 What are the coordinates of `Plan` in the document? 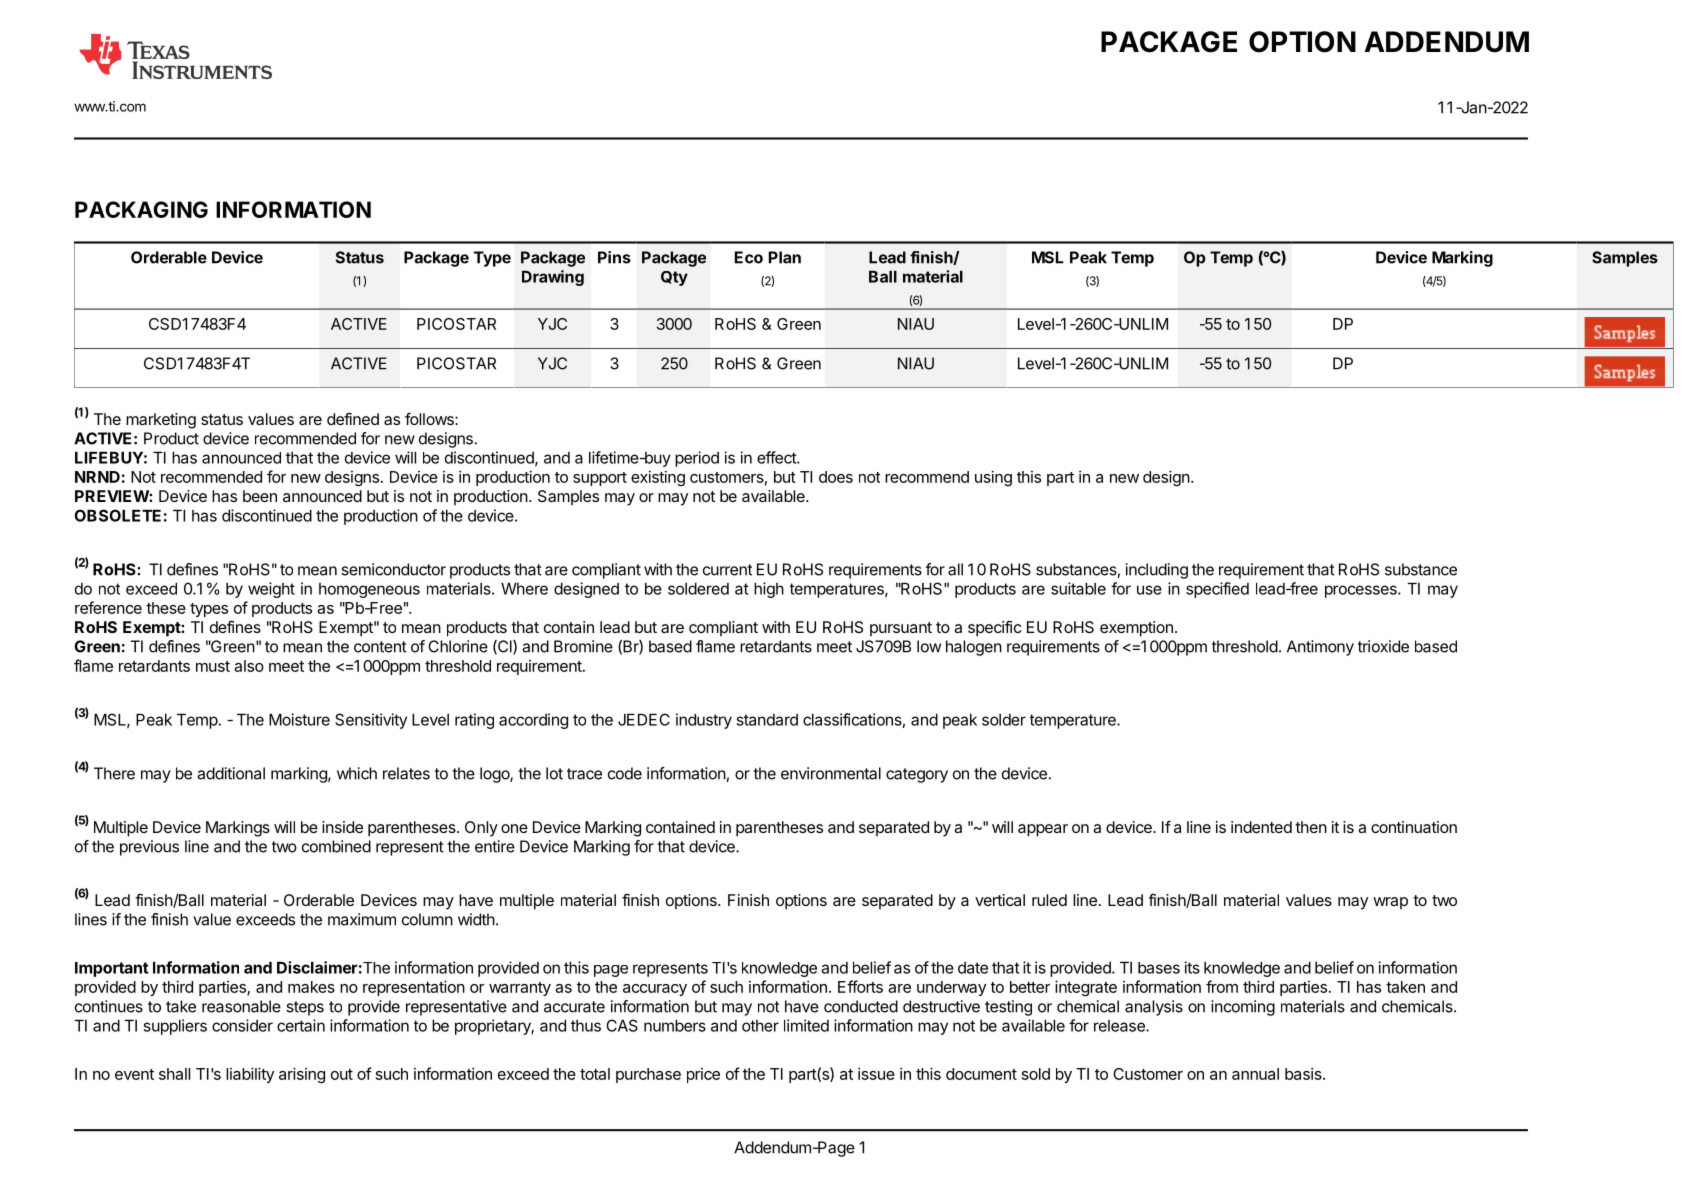 It's located at (785, 257).
